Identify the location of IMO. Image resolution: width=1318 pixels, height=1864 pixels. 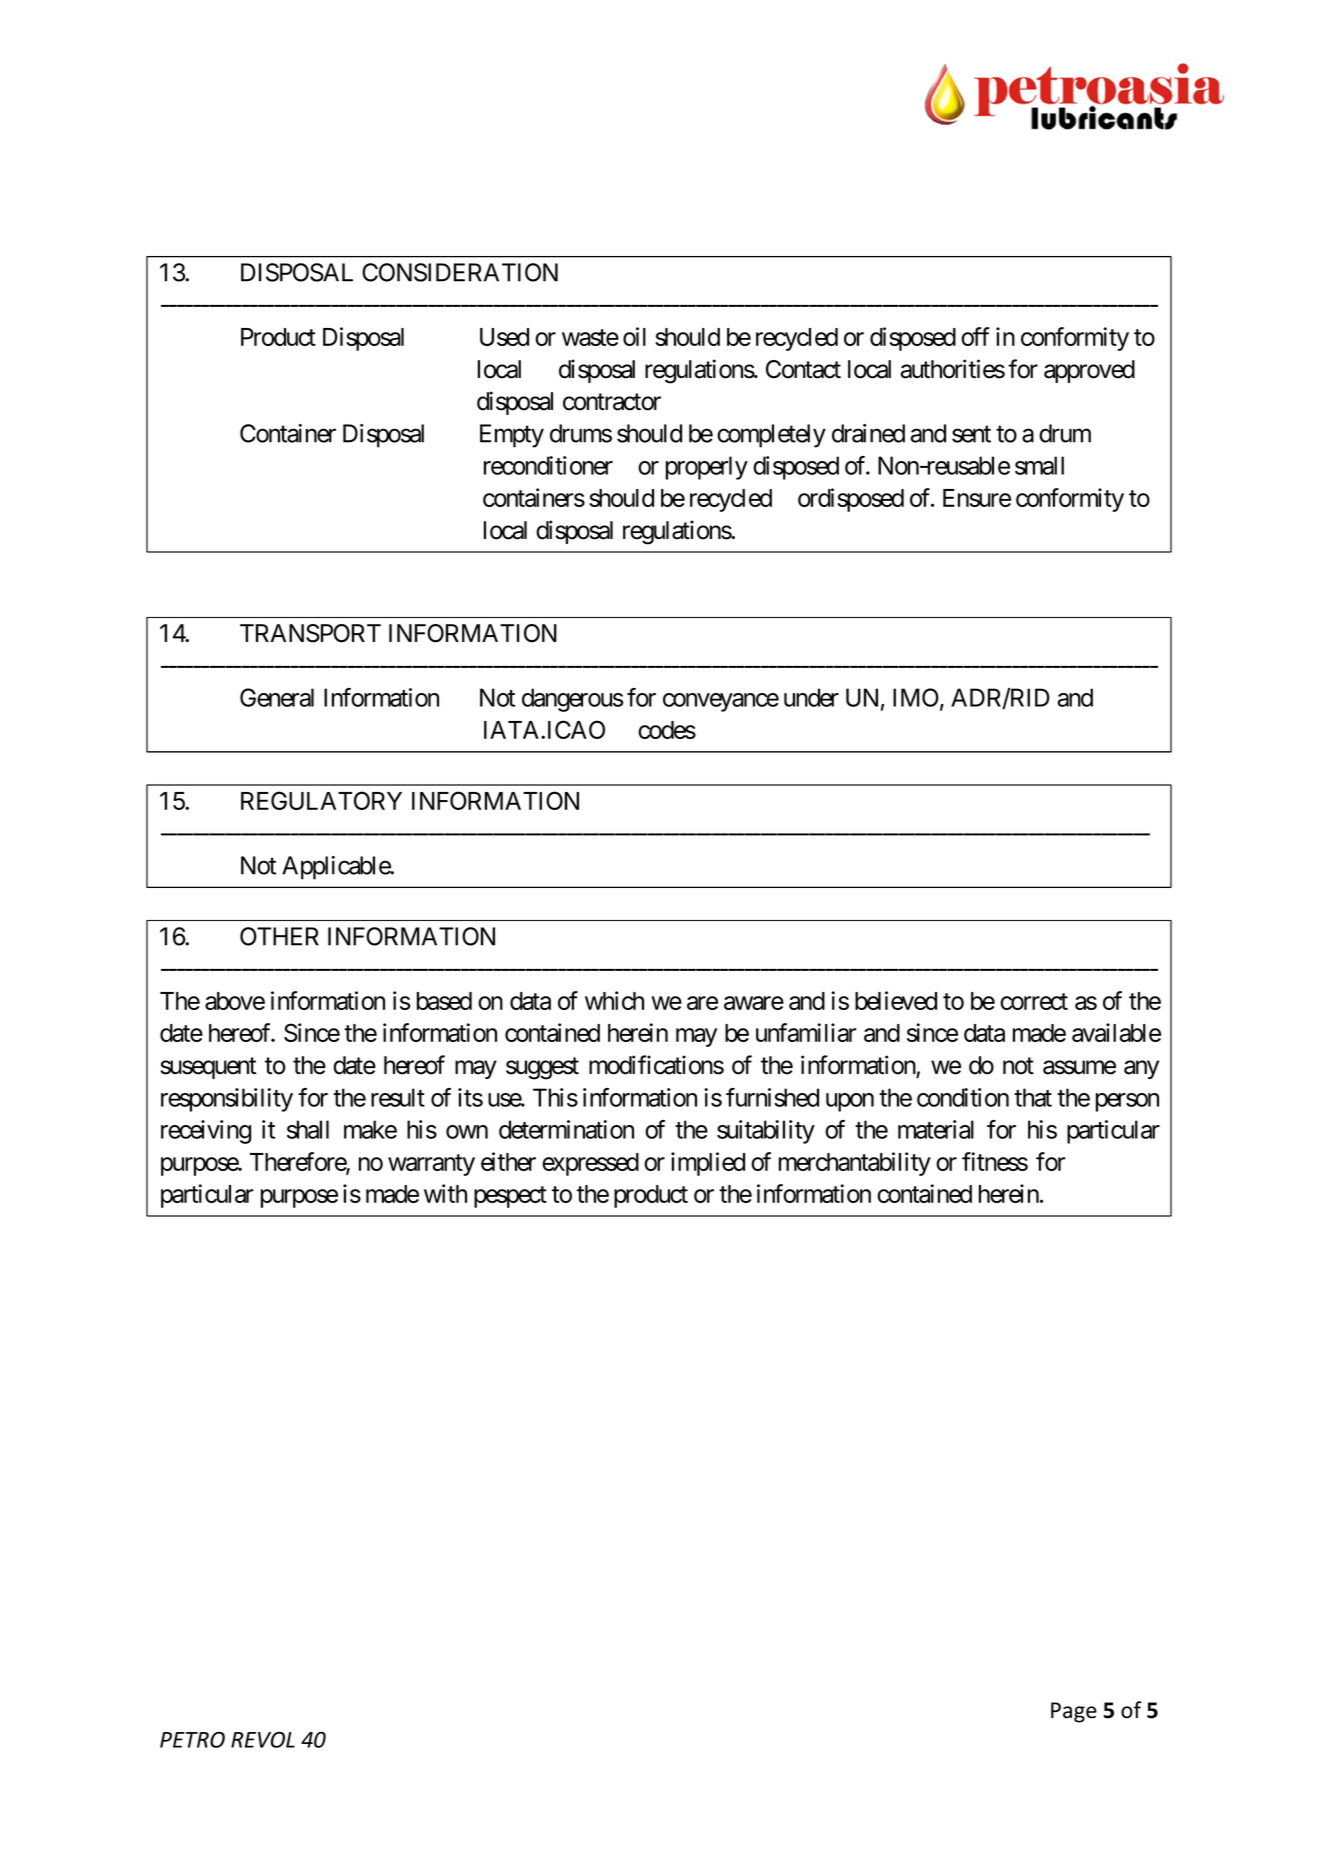
(916, 697).
